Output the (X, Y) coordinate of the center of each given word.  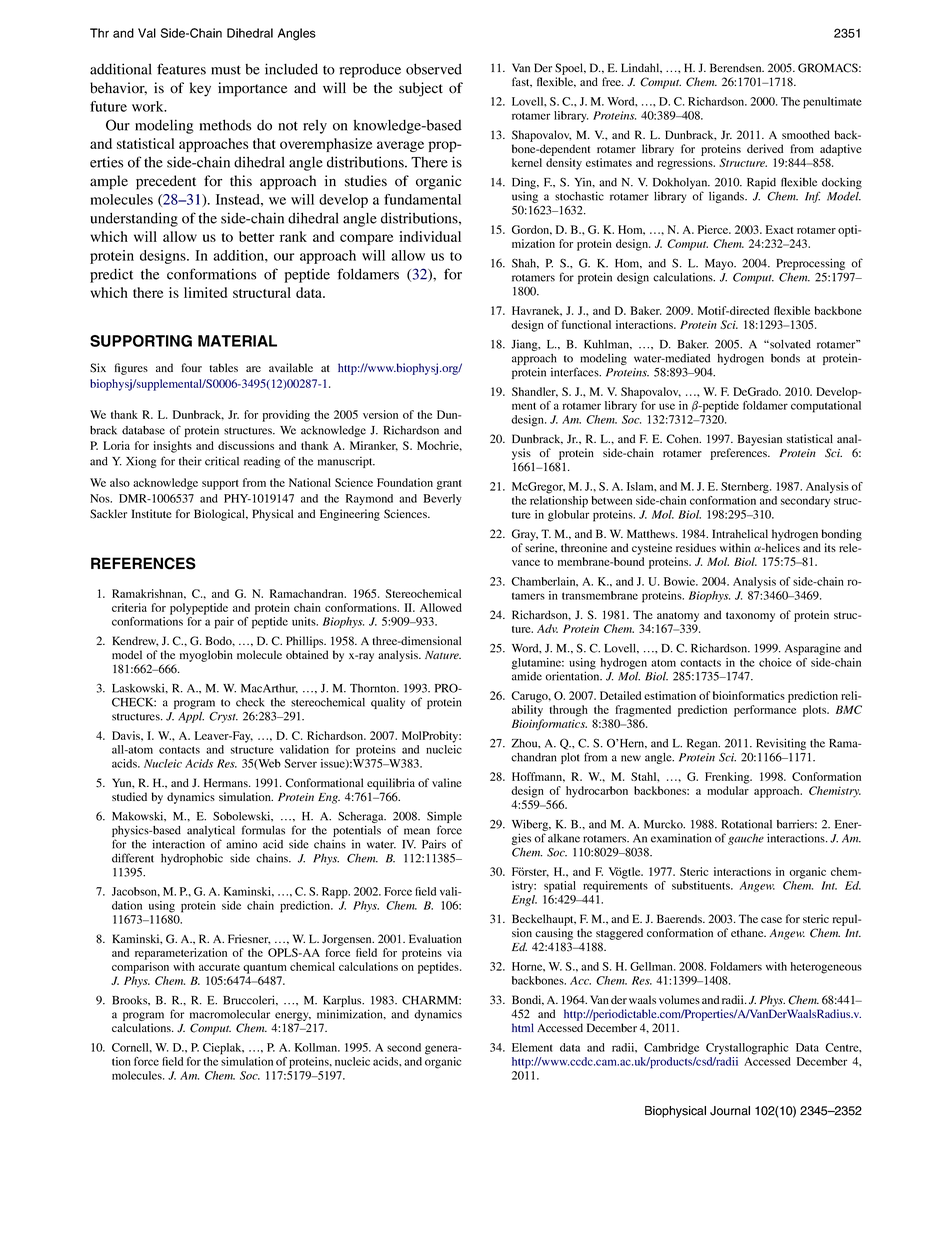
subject (421, 89)
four (192, 367)
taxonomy (750, 617)
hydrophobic (192, 859)
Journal (730, 1111)
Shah (525, 263)
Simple (444, 818)
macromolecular (230, 1014)
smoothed (806, 134)
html (523, 1027)
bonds (785, 358)
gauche (746, 839)
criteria (129, 607)
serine (541, 548)
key (200, 89)
